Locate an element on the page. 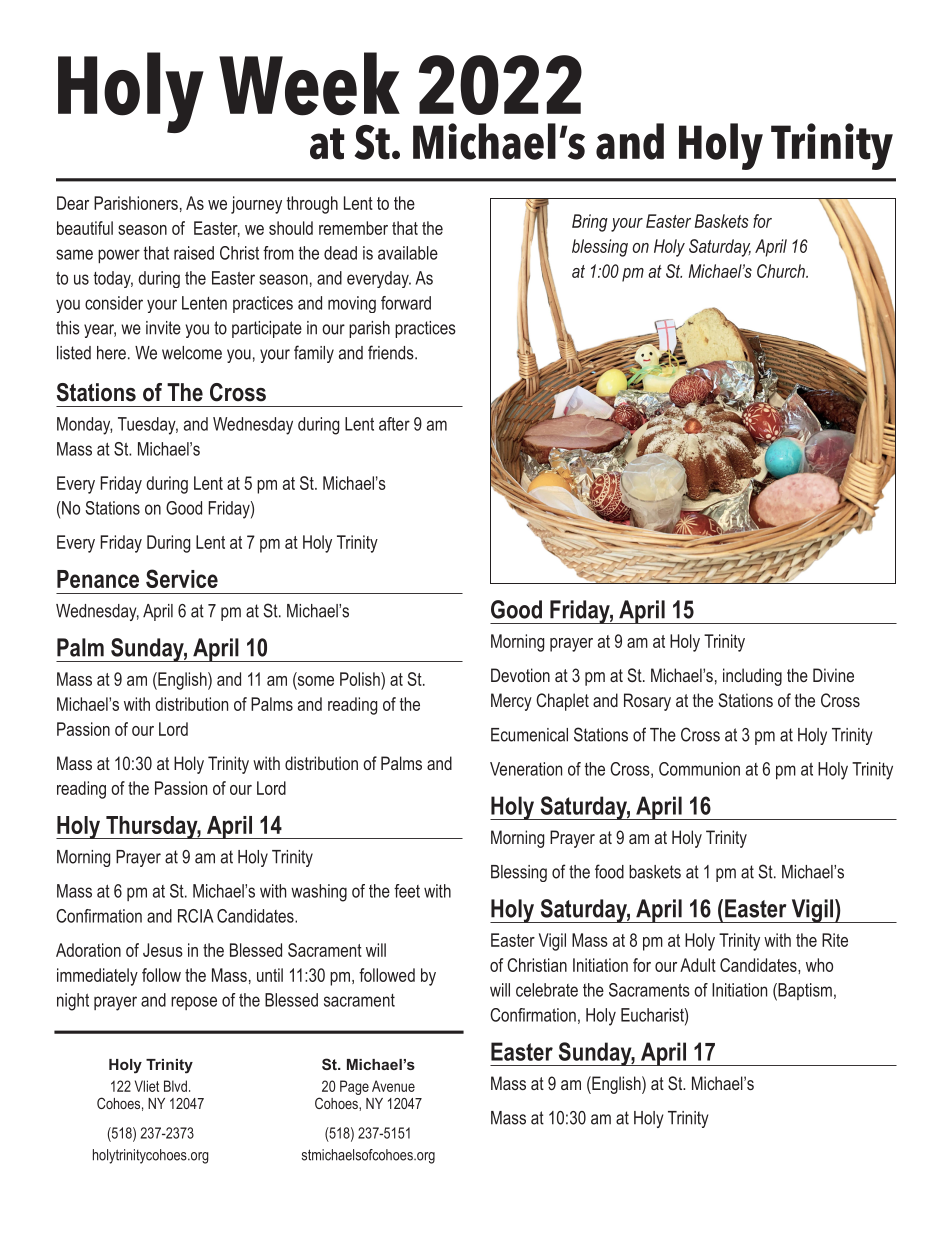 Image resolution: width=952 pixels, height=1233 pixels. washing is located at coordinates (319, 893).
